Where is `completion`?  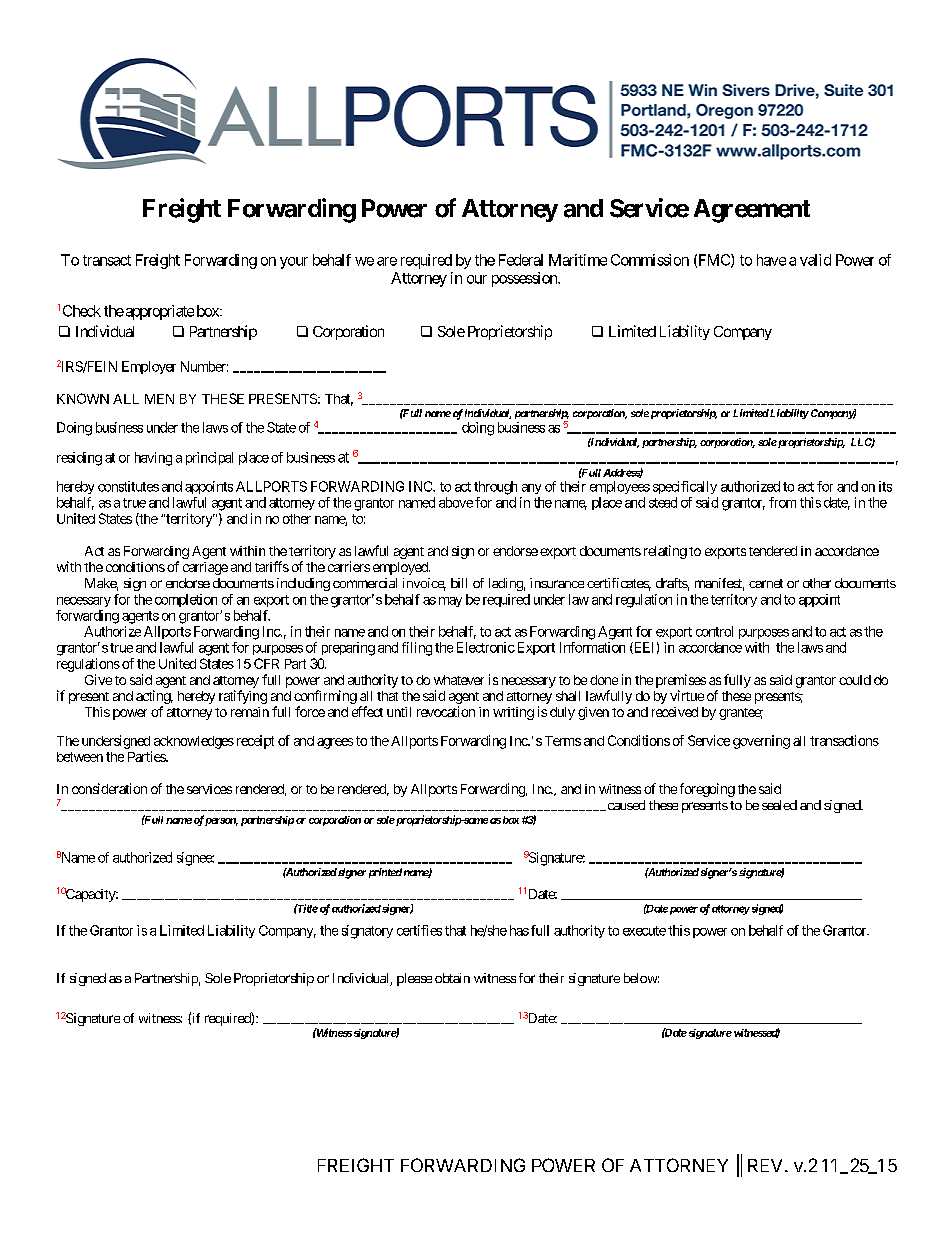
completion is located at coordinates (186, 600).
